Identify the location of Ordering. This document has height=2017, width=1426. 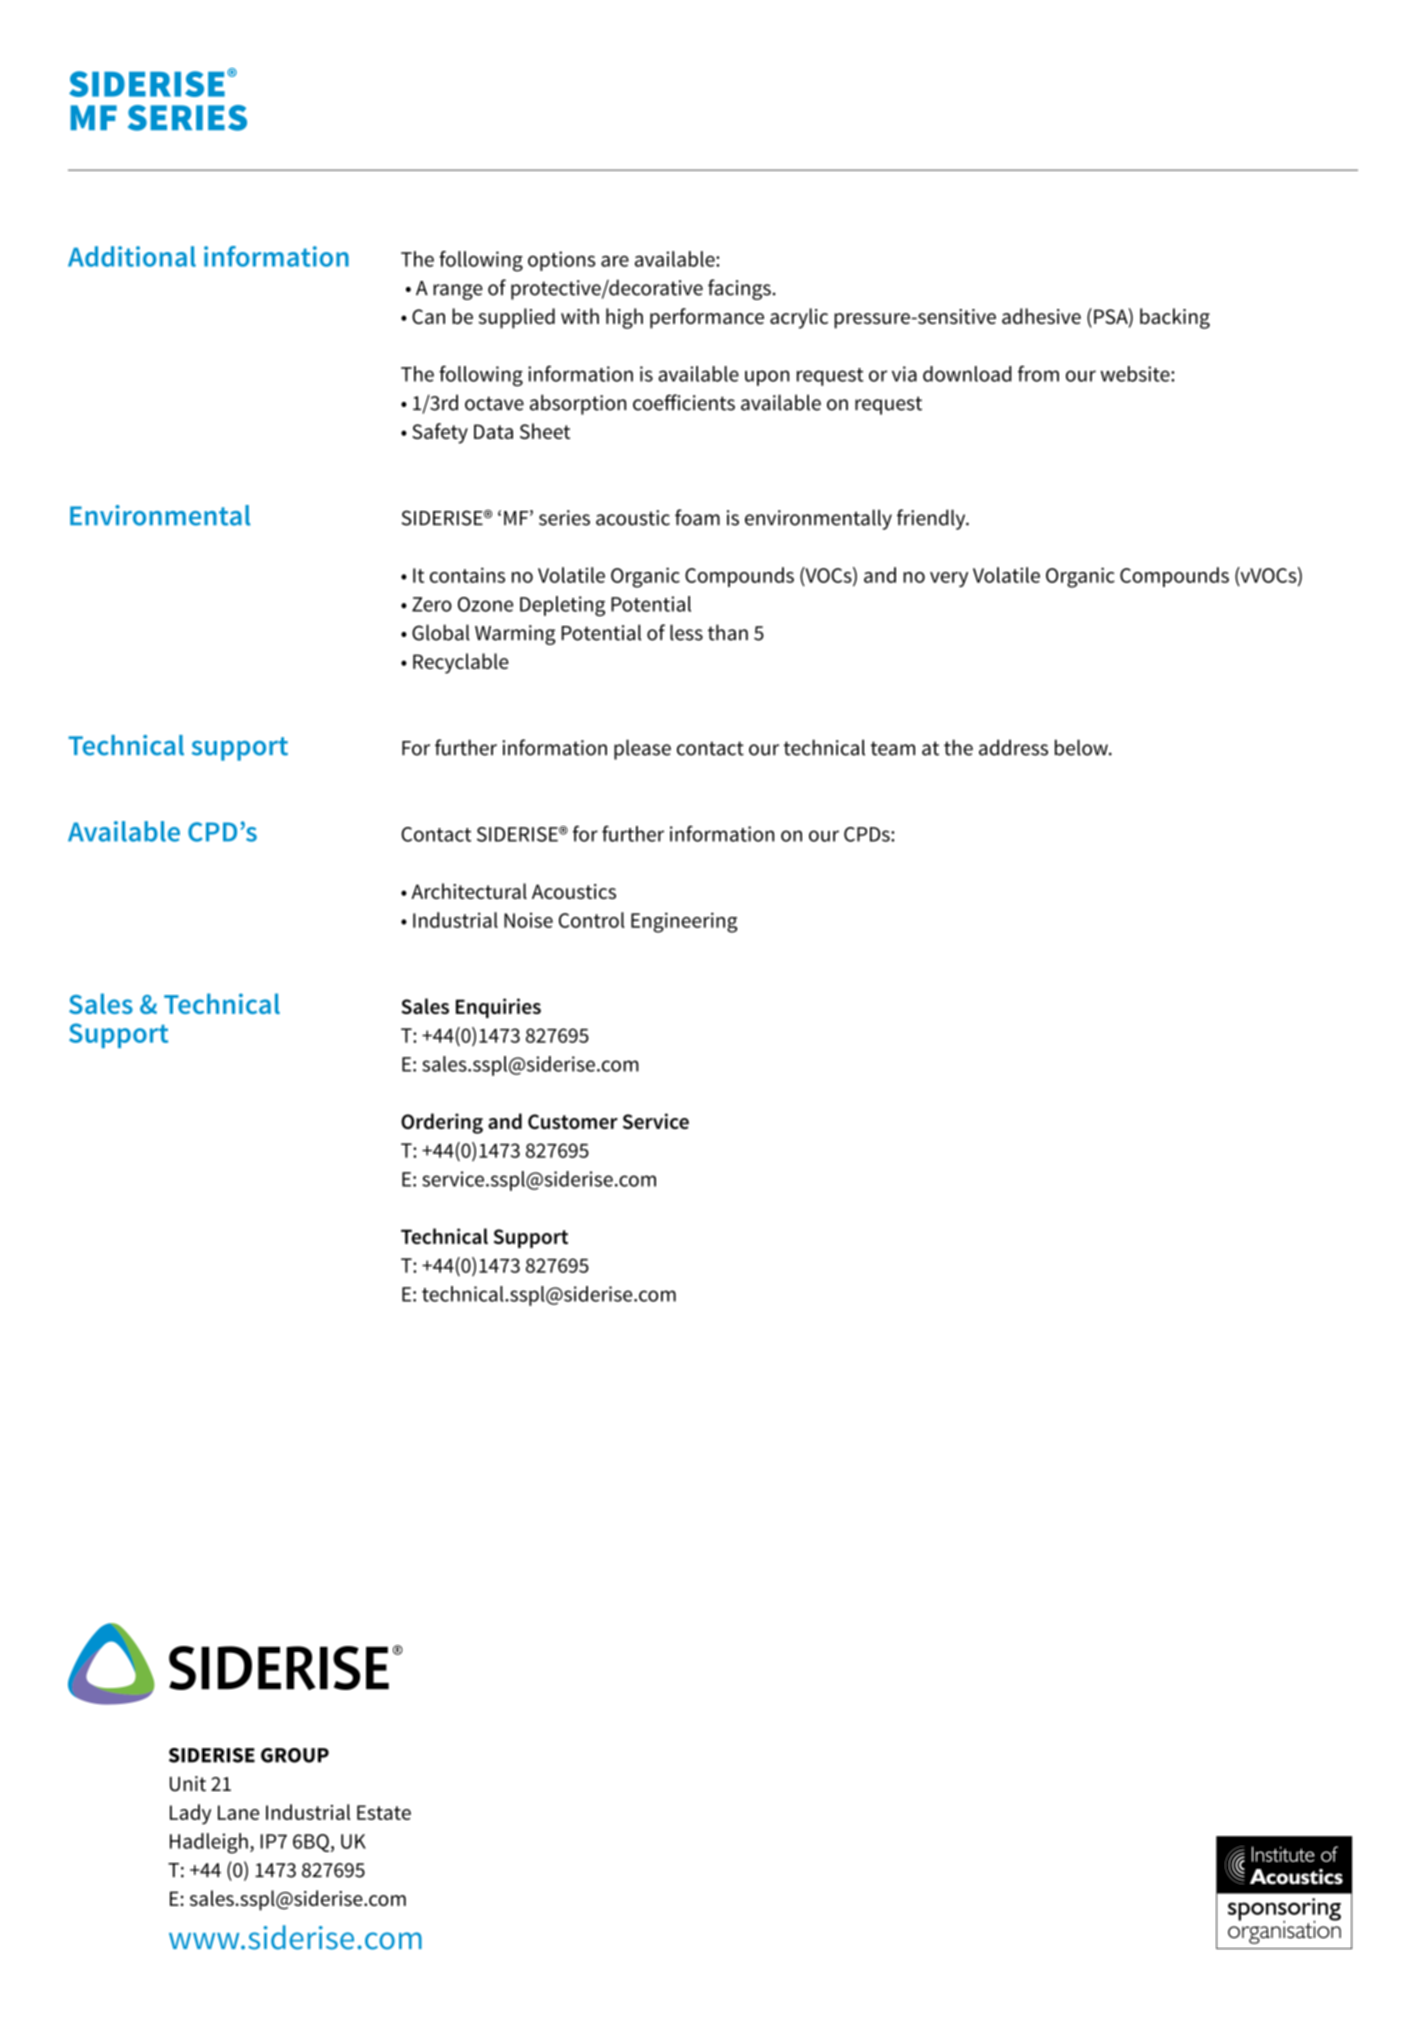
(442, 1123).
